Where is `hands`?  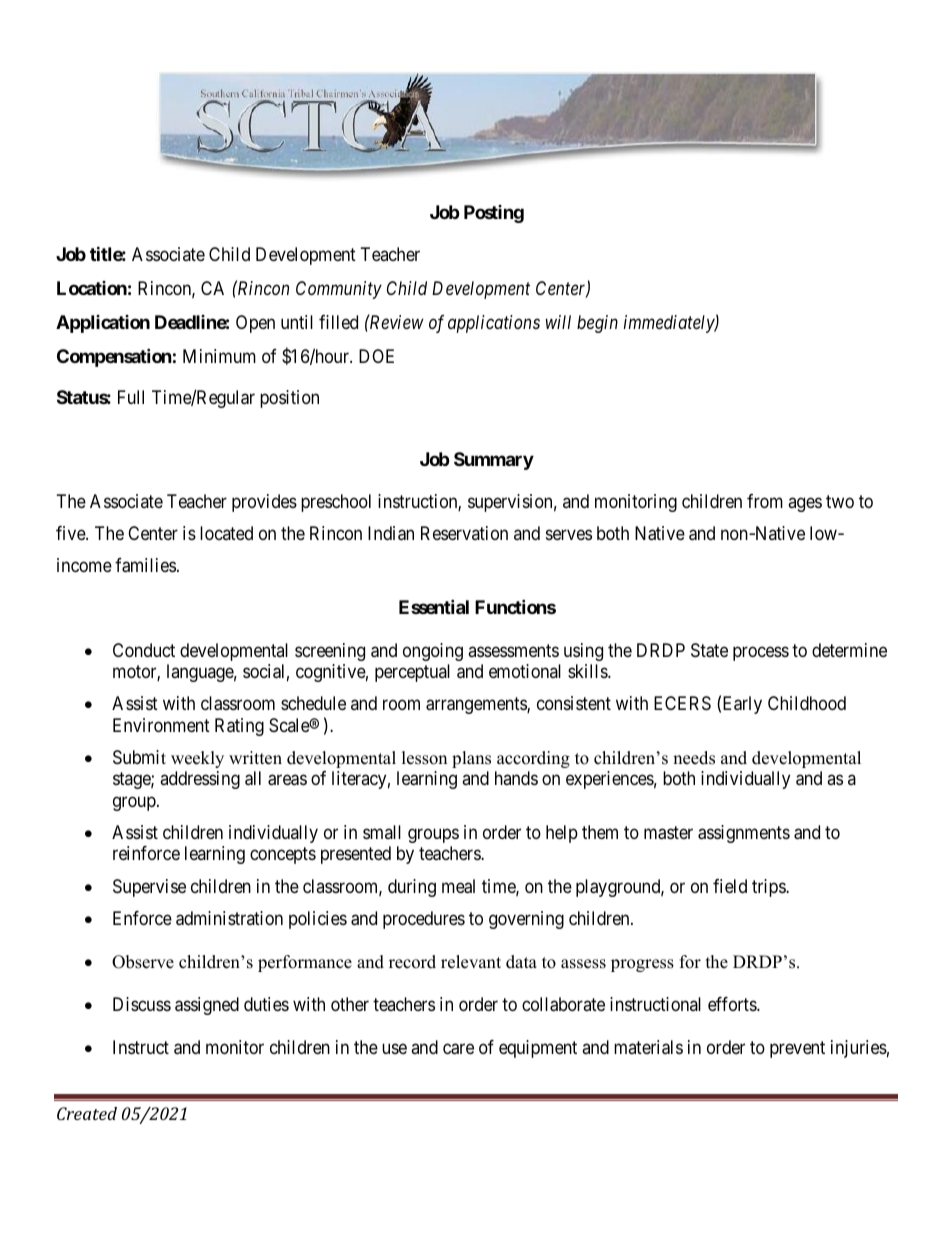 hands is located at coordinates (516, 778).
